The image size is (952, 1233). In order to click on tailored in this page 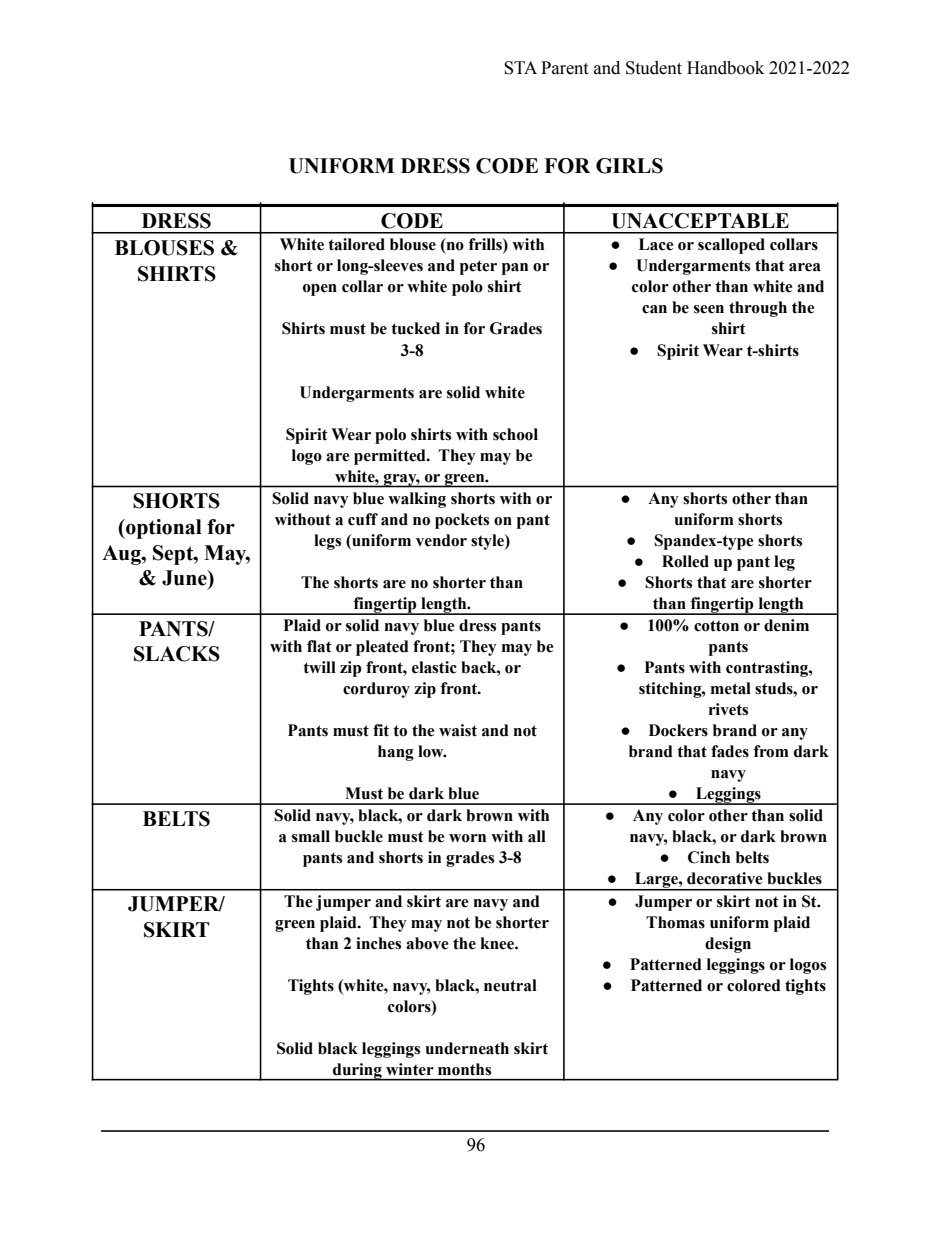, I will do `click(356, 244)`.
